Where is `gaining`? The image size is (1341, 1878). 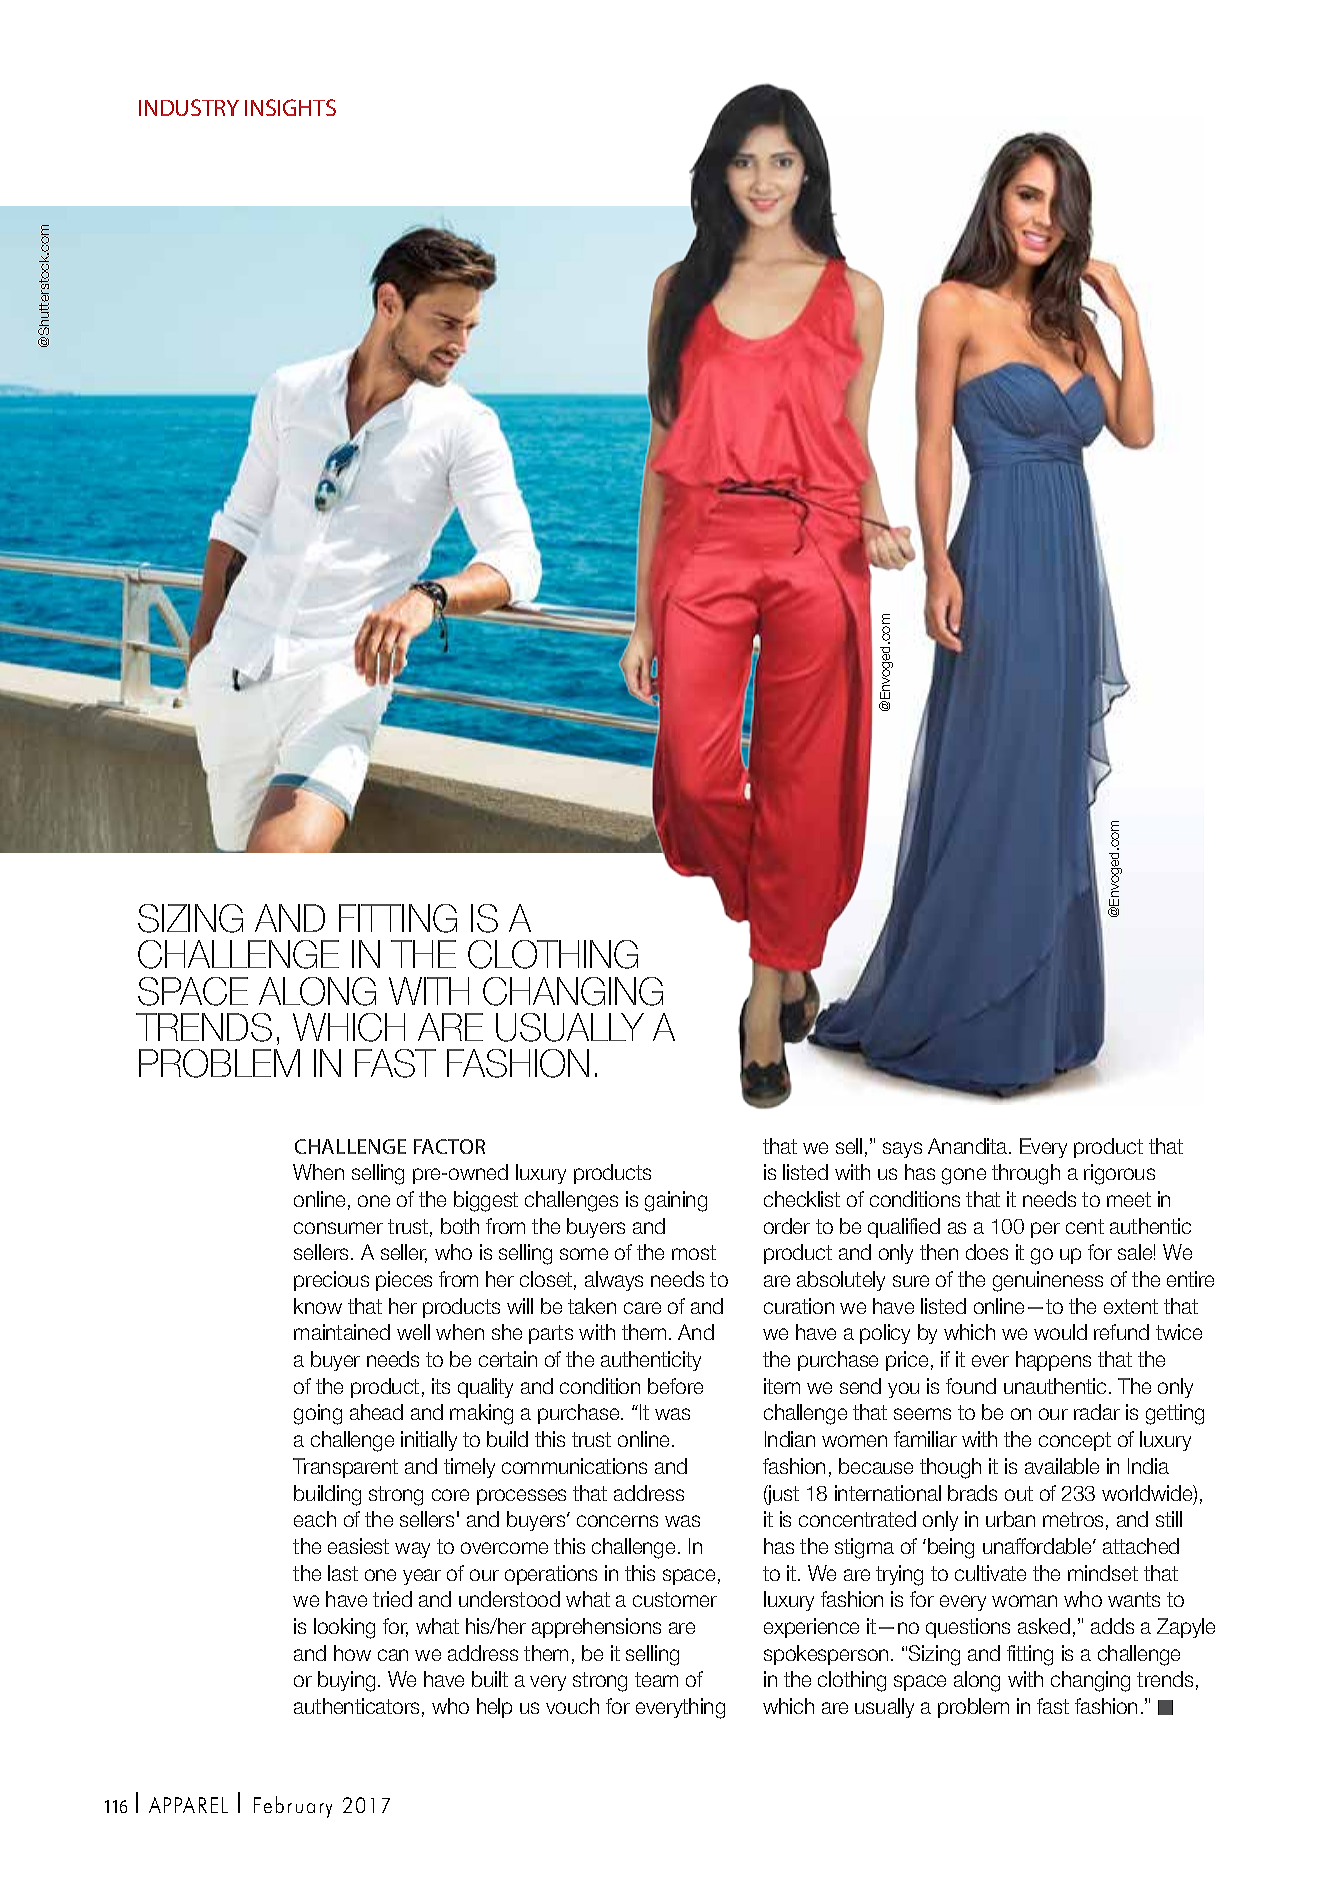 gaining is located at coordinates (676, 1201).
